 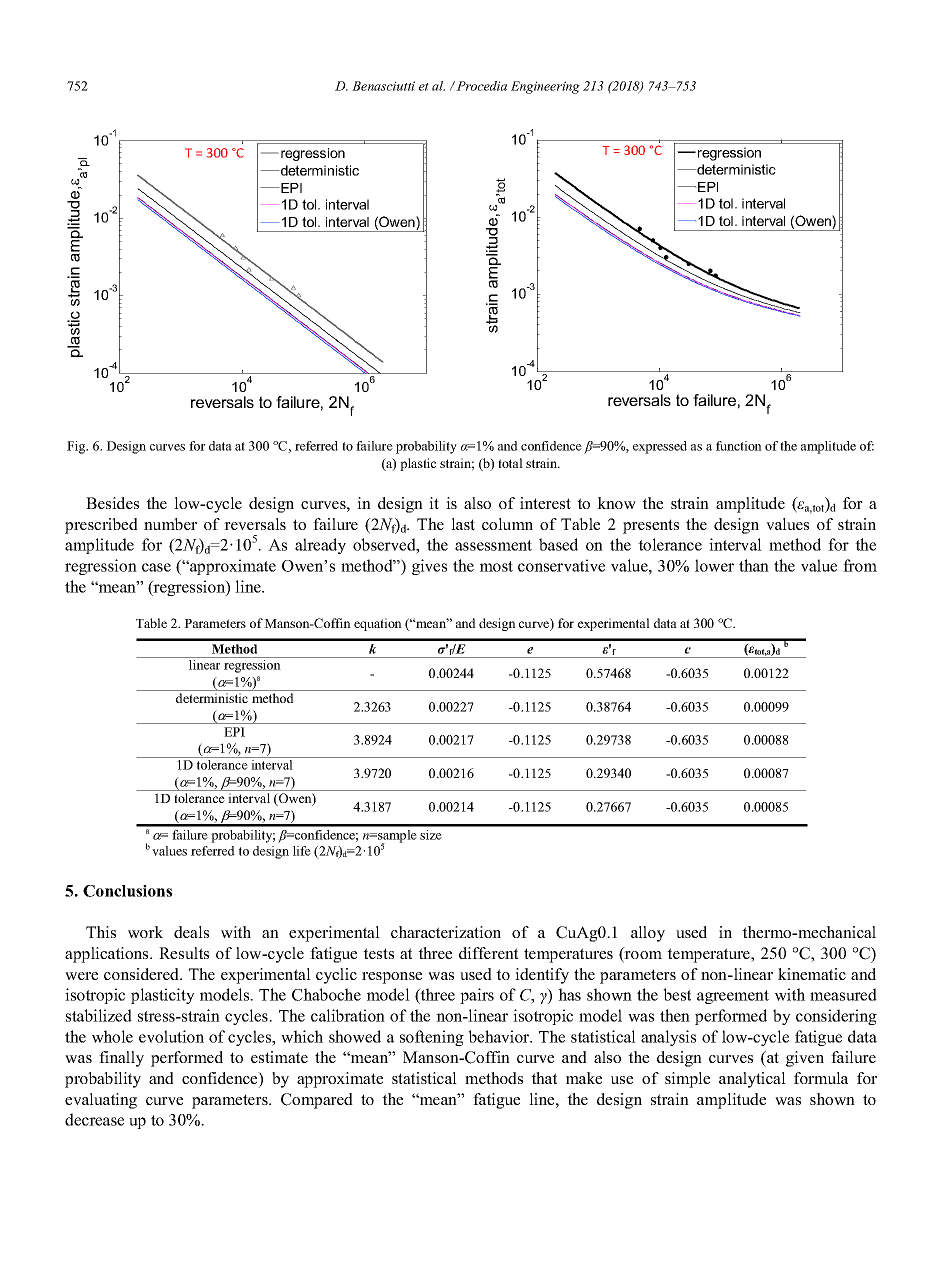 What do you see at coordinates (378, 624) in the screenshot?
I see `equation` at bounding box center [378, 624].
